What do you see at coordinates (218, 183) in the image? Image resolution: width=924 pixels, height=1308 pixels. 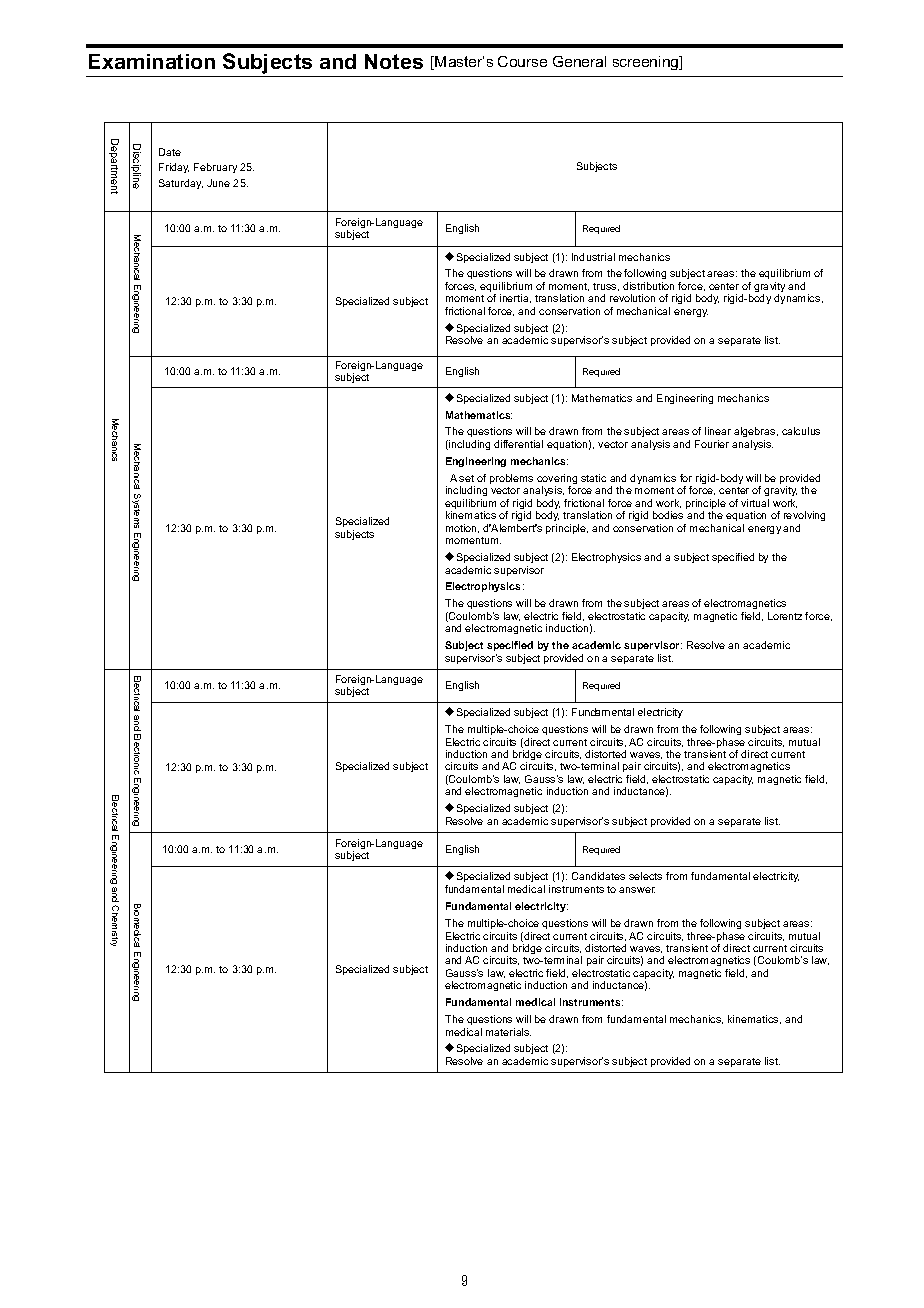 I see `June` at bounding box center [218, 183].
